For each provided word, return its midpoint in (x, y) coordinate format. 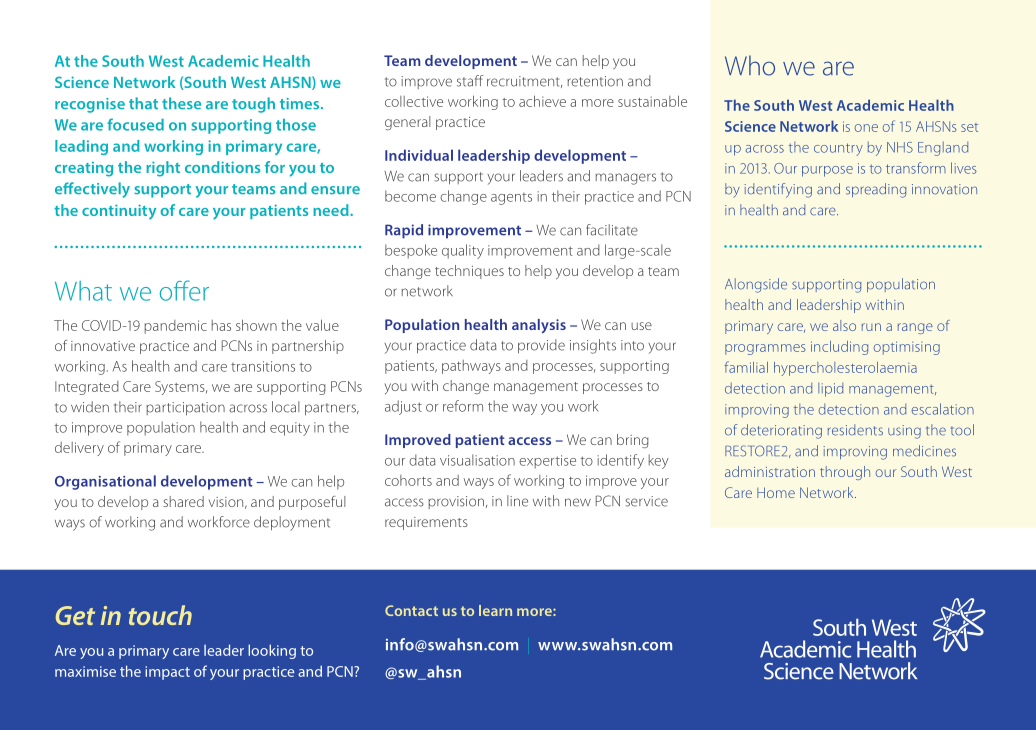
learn (495, 610)
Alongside (756, 285)
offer (184, 290)
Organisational (105, 482)
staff (470, 81)
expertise (547, 462)
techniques (469, 272)
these (181, 103)
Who (750, 65)
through (845, 473)
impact (167, 673)
